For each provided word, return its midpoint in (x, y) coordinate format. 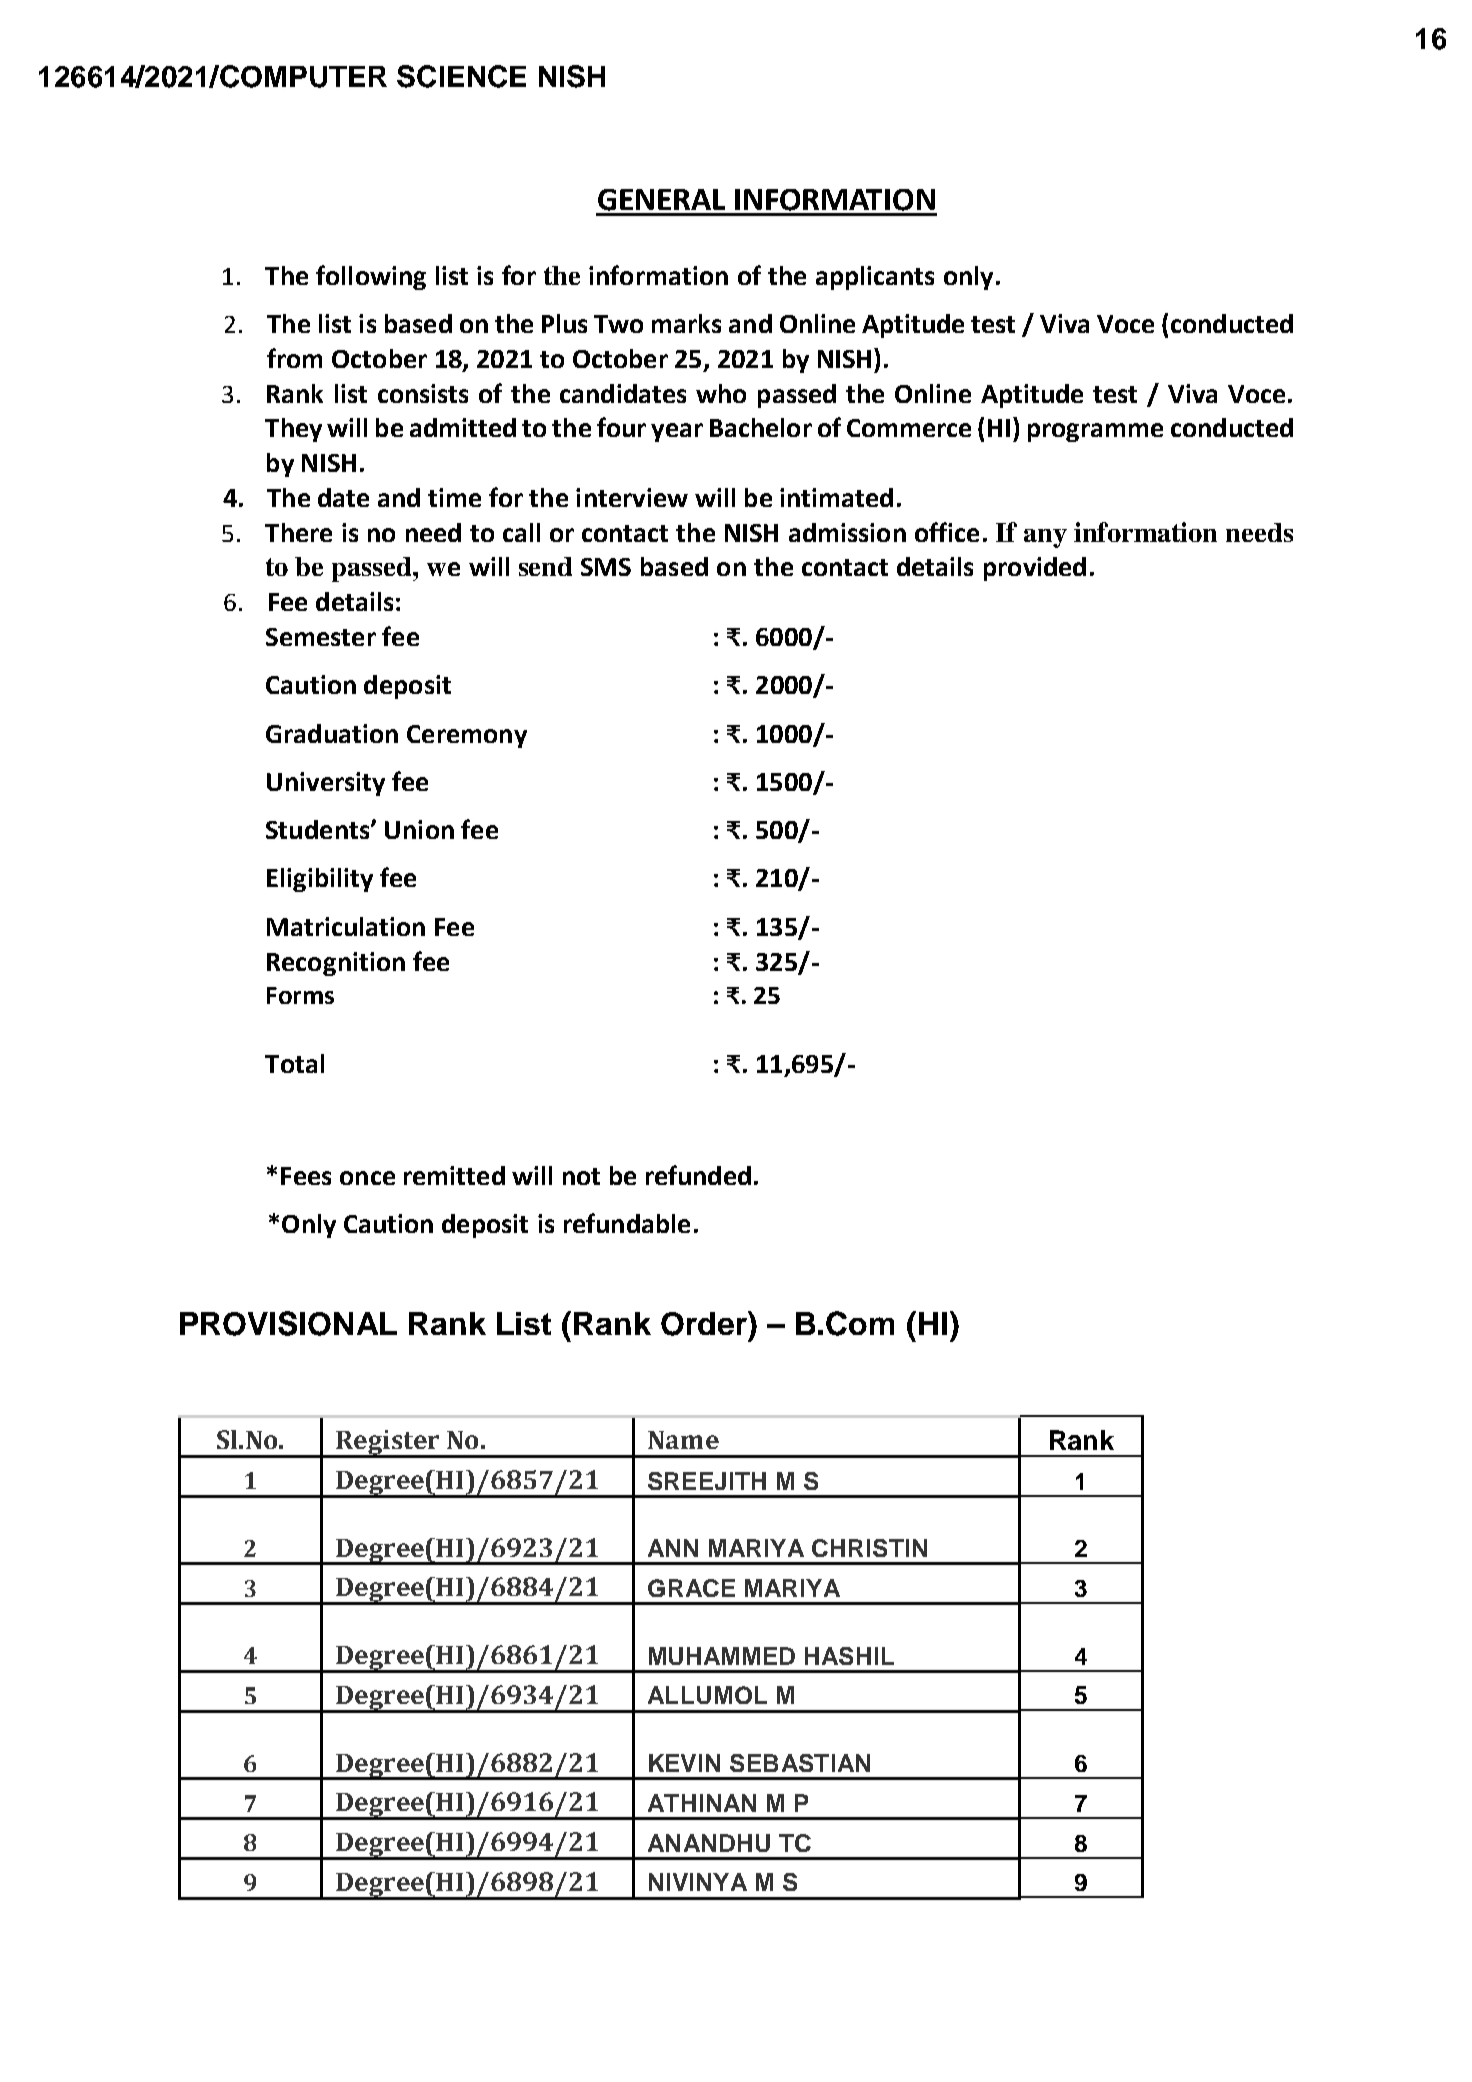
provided (1035, 569)
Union (419, 829)
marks (686, 323)
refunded (698, 1175)
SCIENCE (461, 76)
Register (388, 1444)
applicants (875, 278)
